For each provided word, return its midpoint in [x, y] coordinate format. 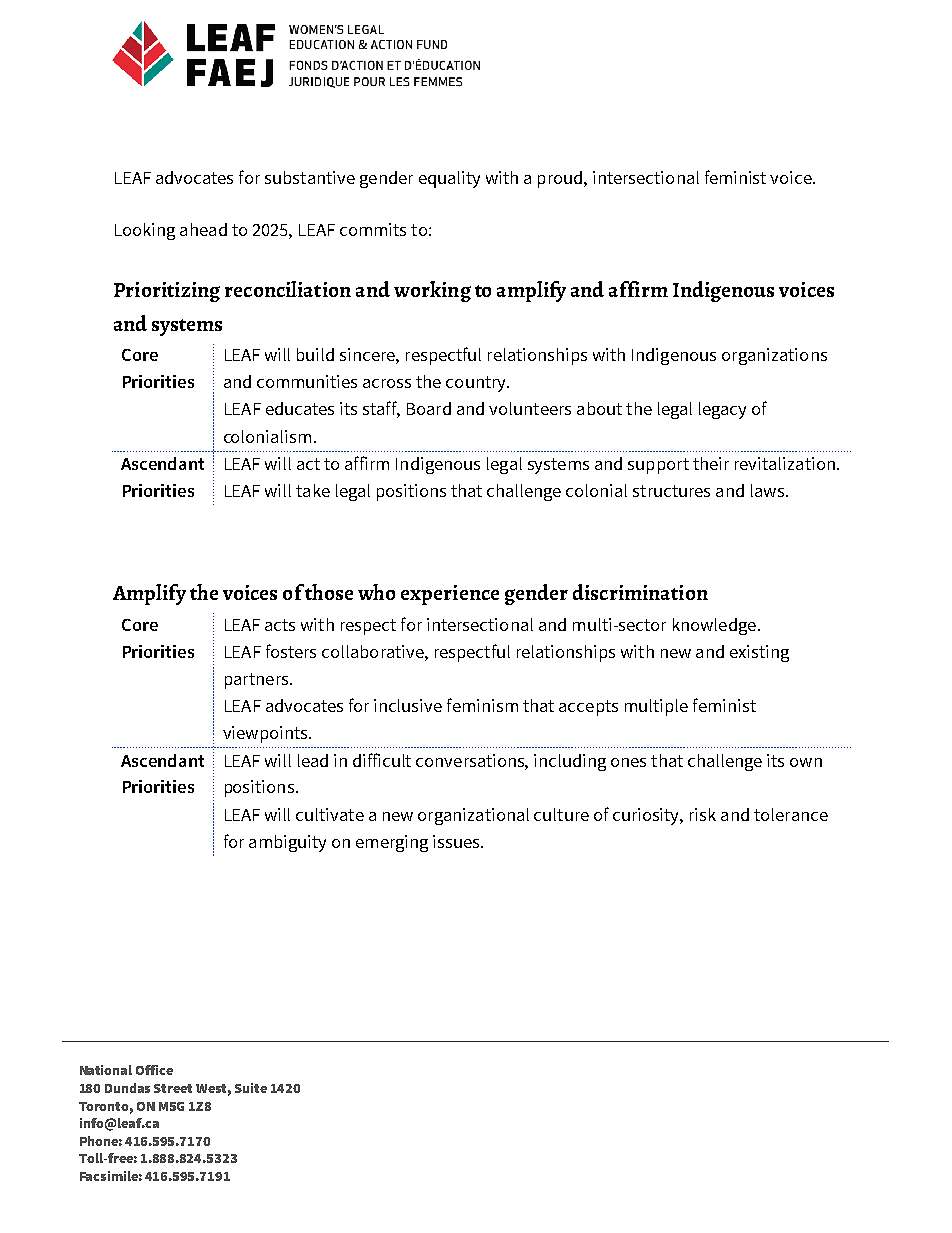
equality [449, 179]
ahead [203, 229]
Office [154, 1070]
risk [703, 814]
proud [561, 179]
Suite [251, 1088]
